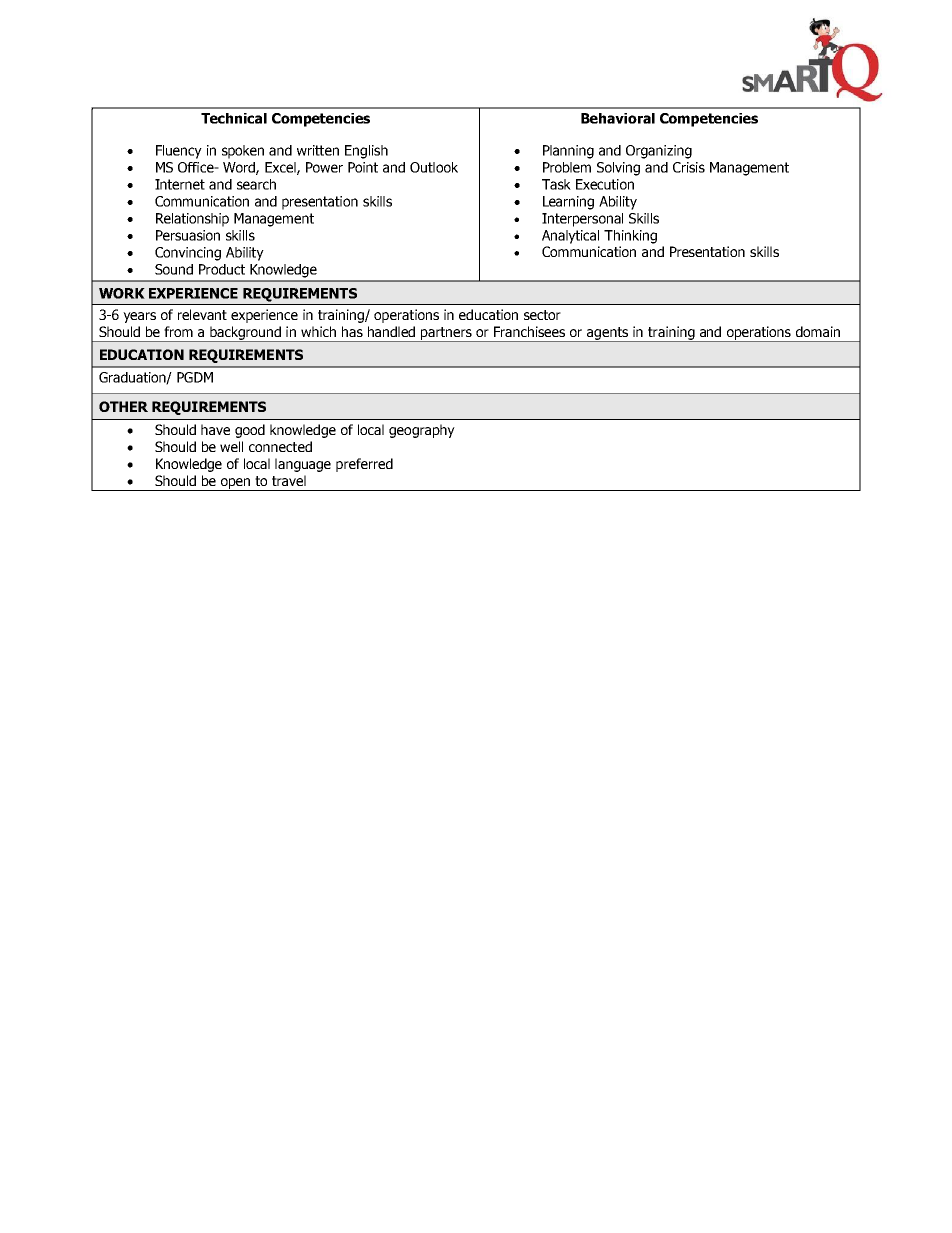 The width and height of the screenshot is (952, 1233). I want to click on Planning, so click(568, 152).
